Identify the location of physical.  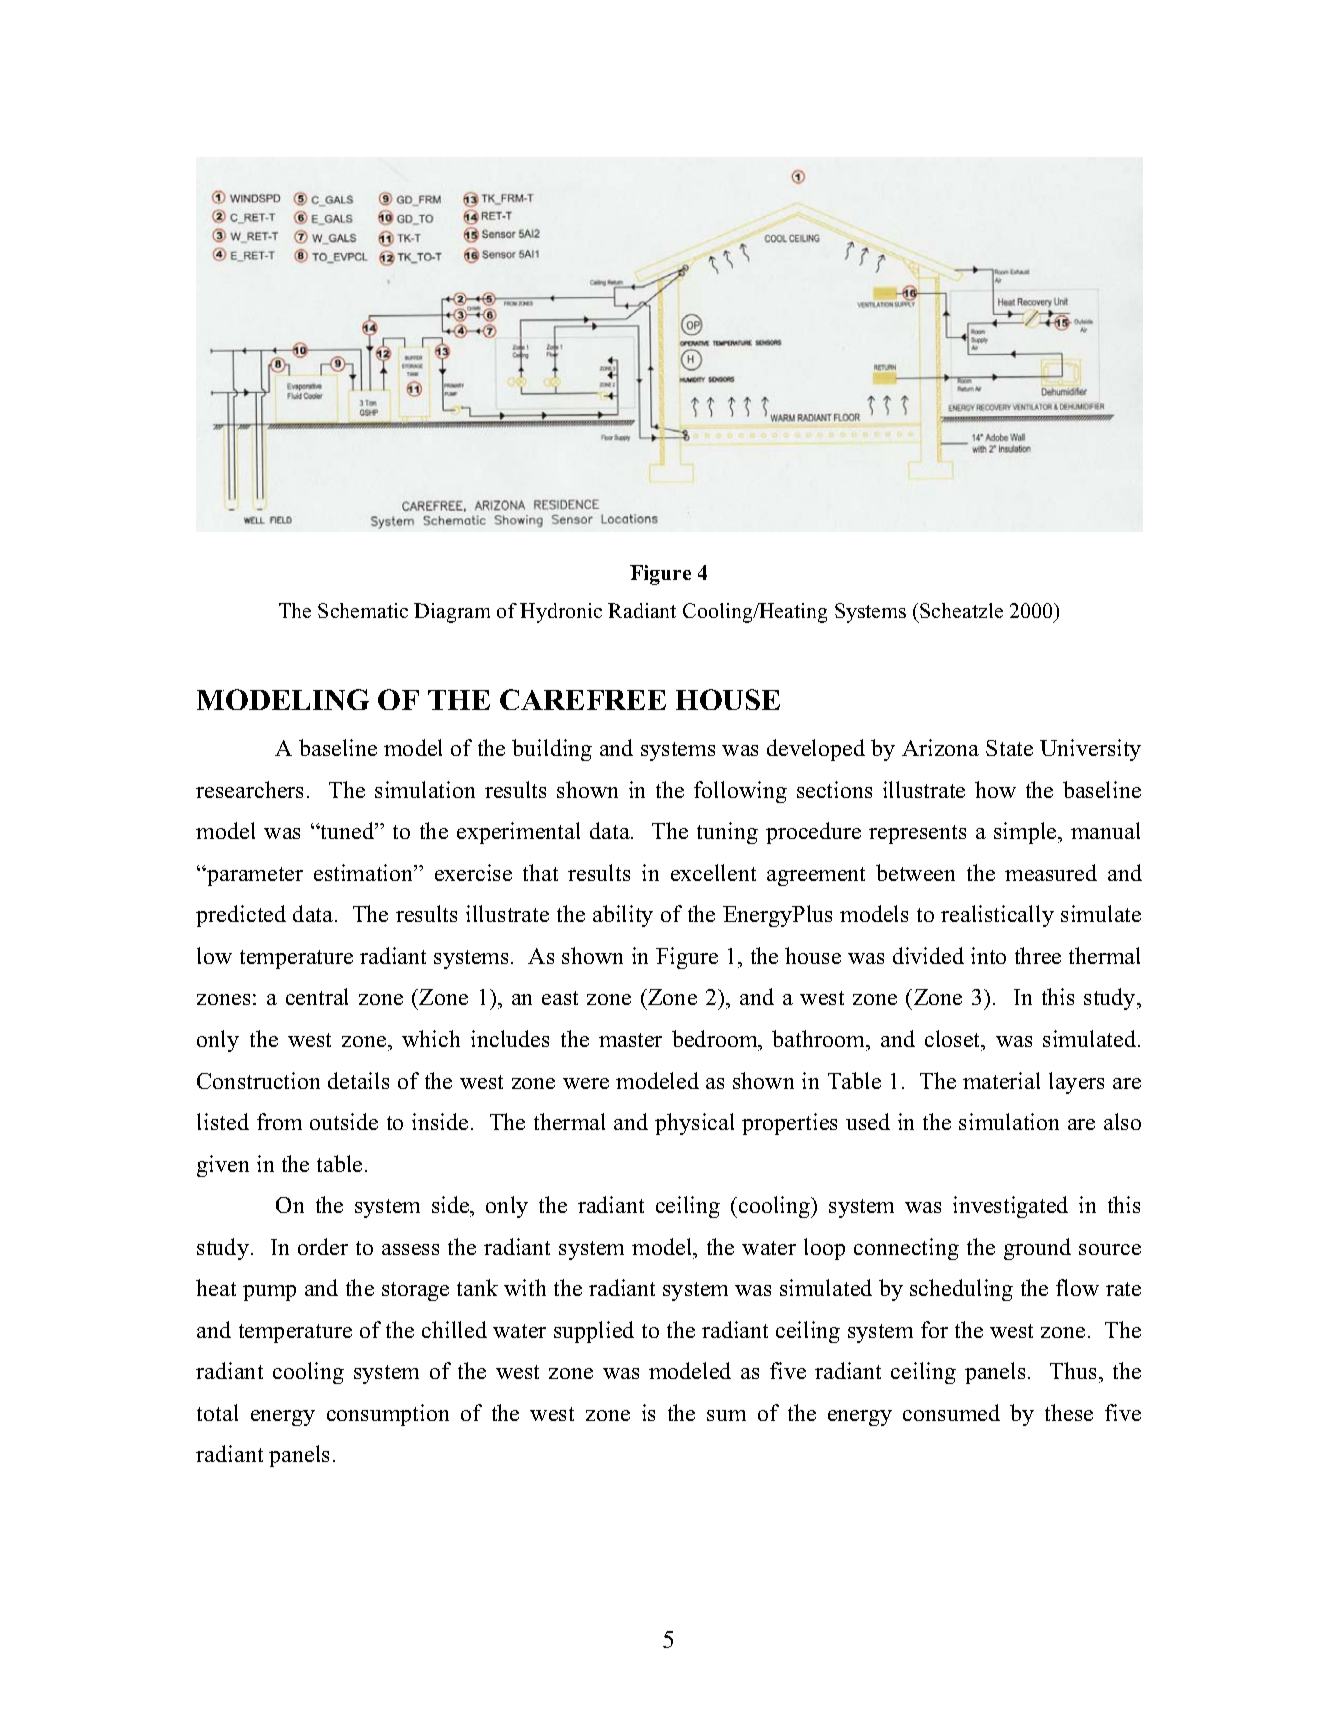
(694, 1124).
